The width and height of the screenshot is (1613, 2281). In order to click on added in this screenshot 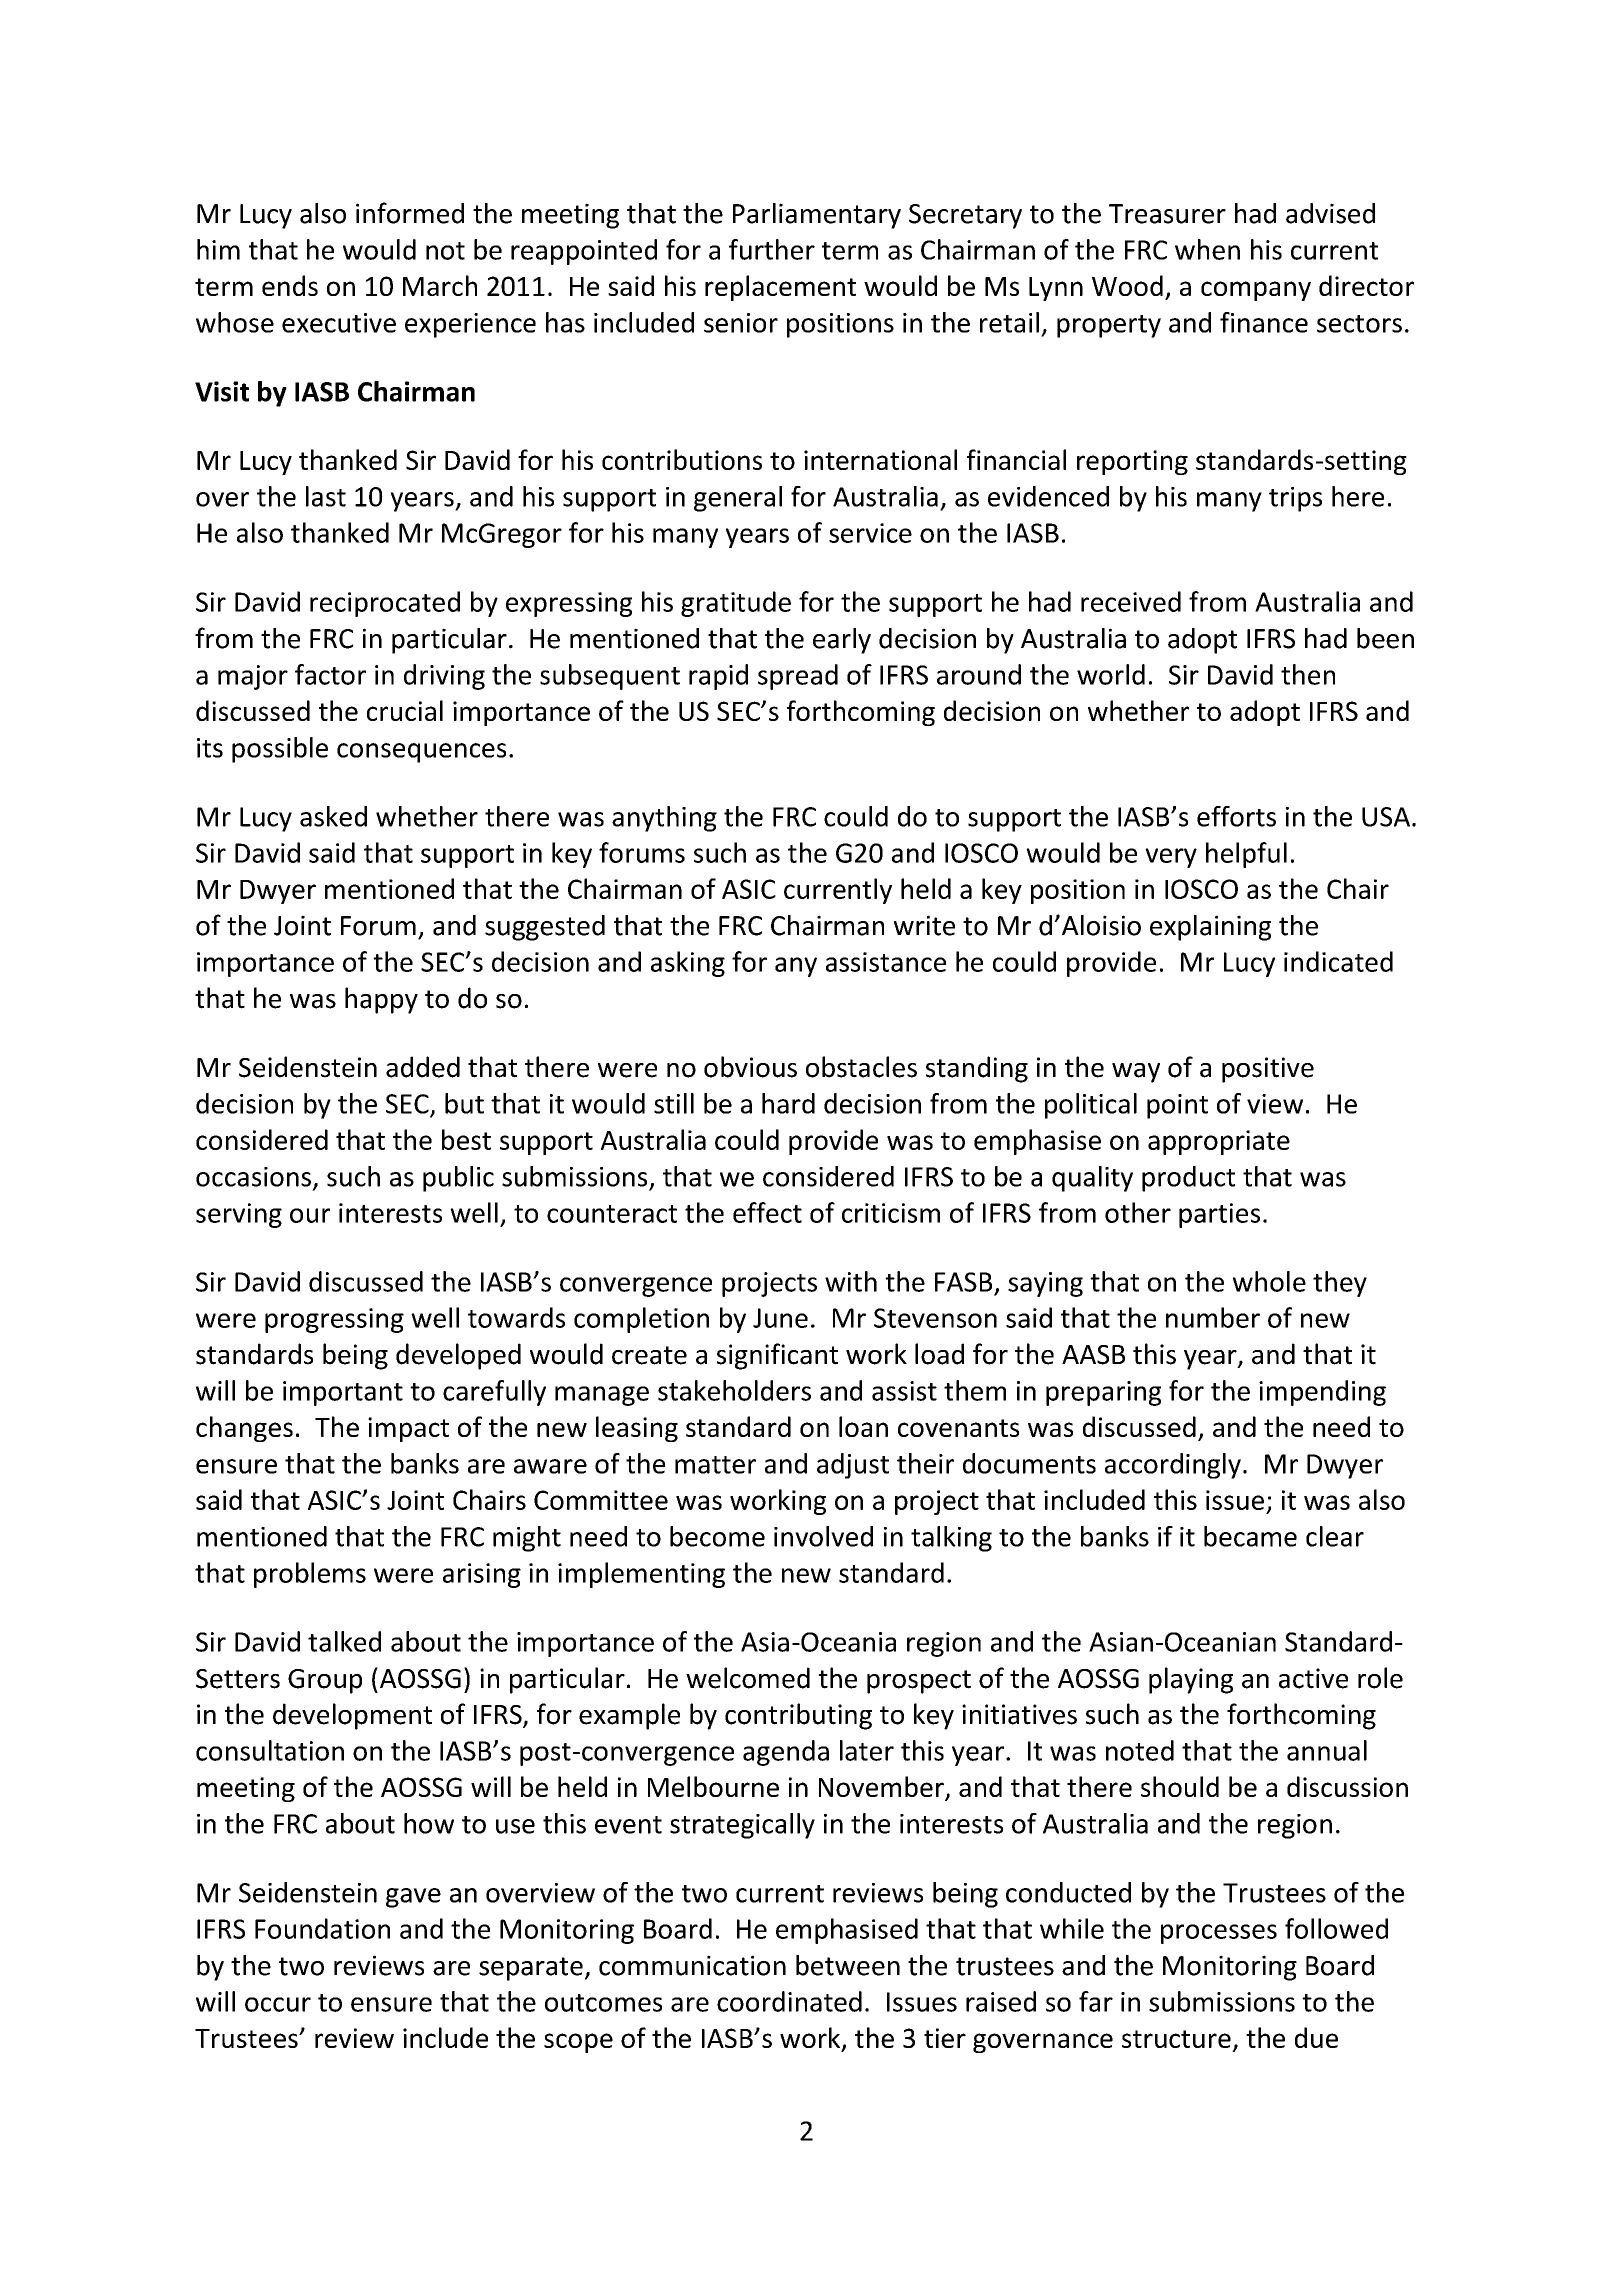, I will do `click(423, 1067)`.
